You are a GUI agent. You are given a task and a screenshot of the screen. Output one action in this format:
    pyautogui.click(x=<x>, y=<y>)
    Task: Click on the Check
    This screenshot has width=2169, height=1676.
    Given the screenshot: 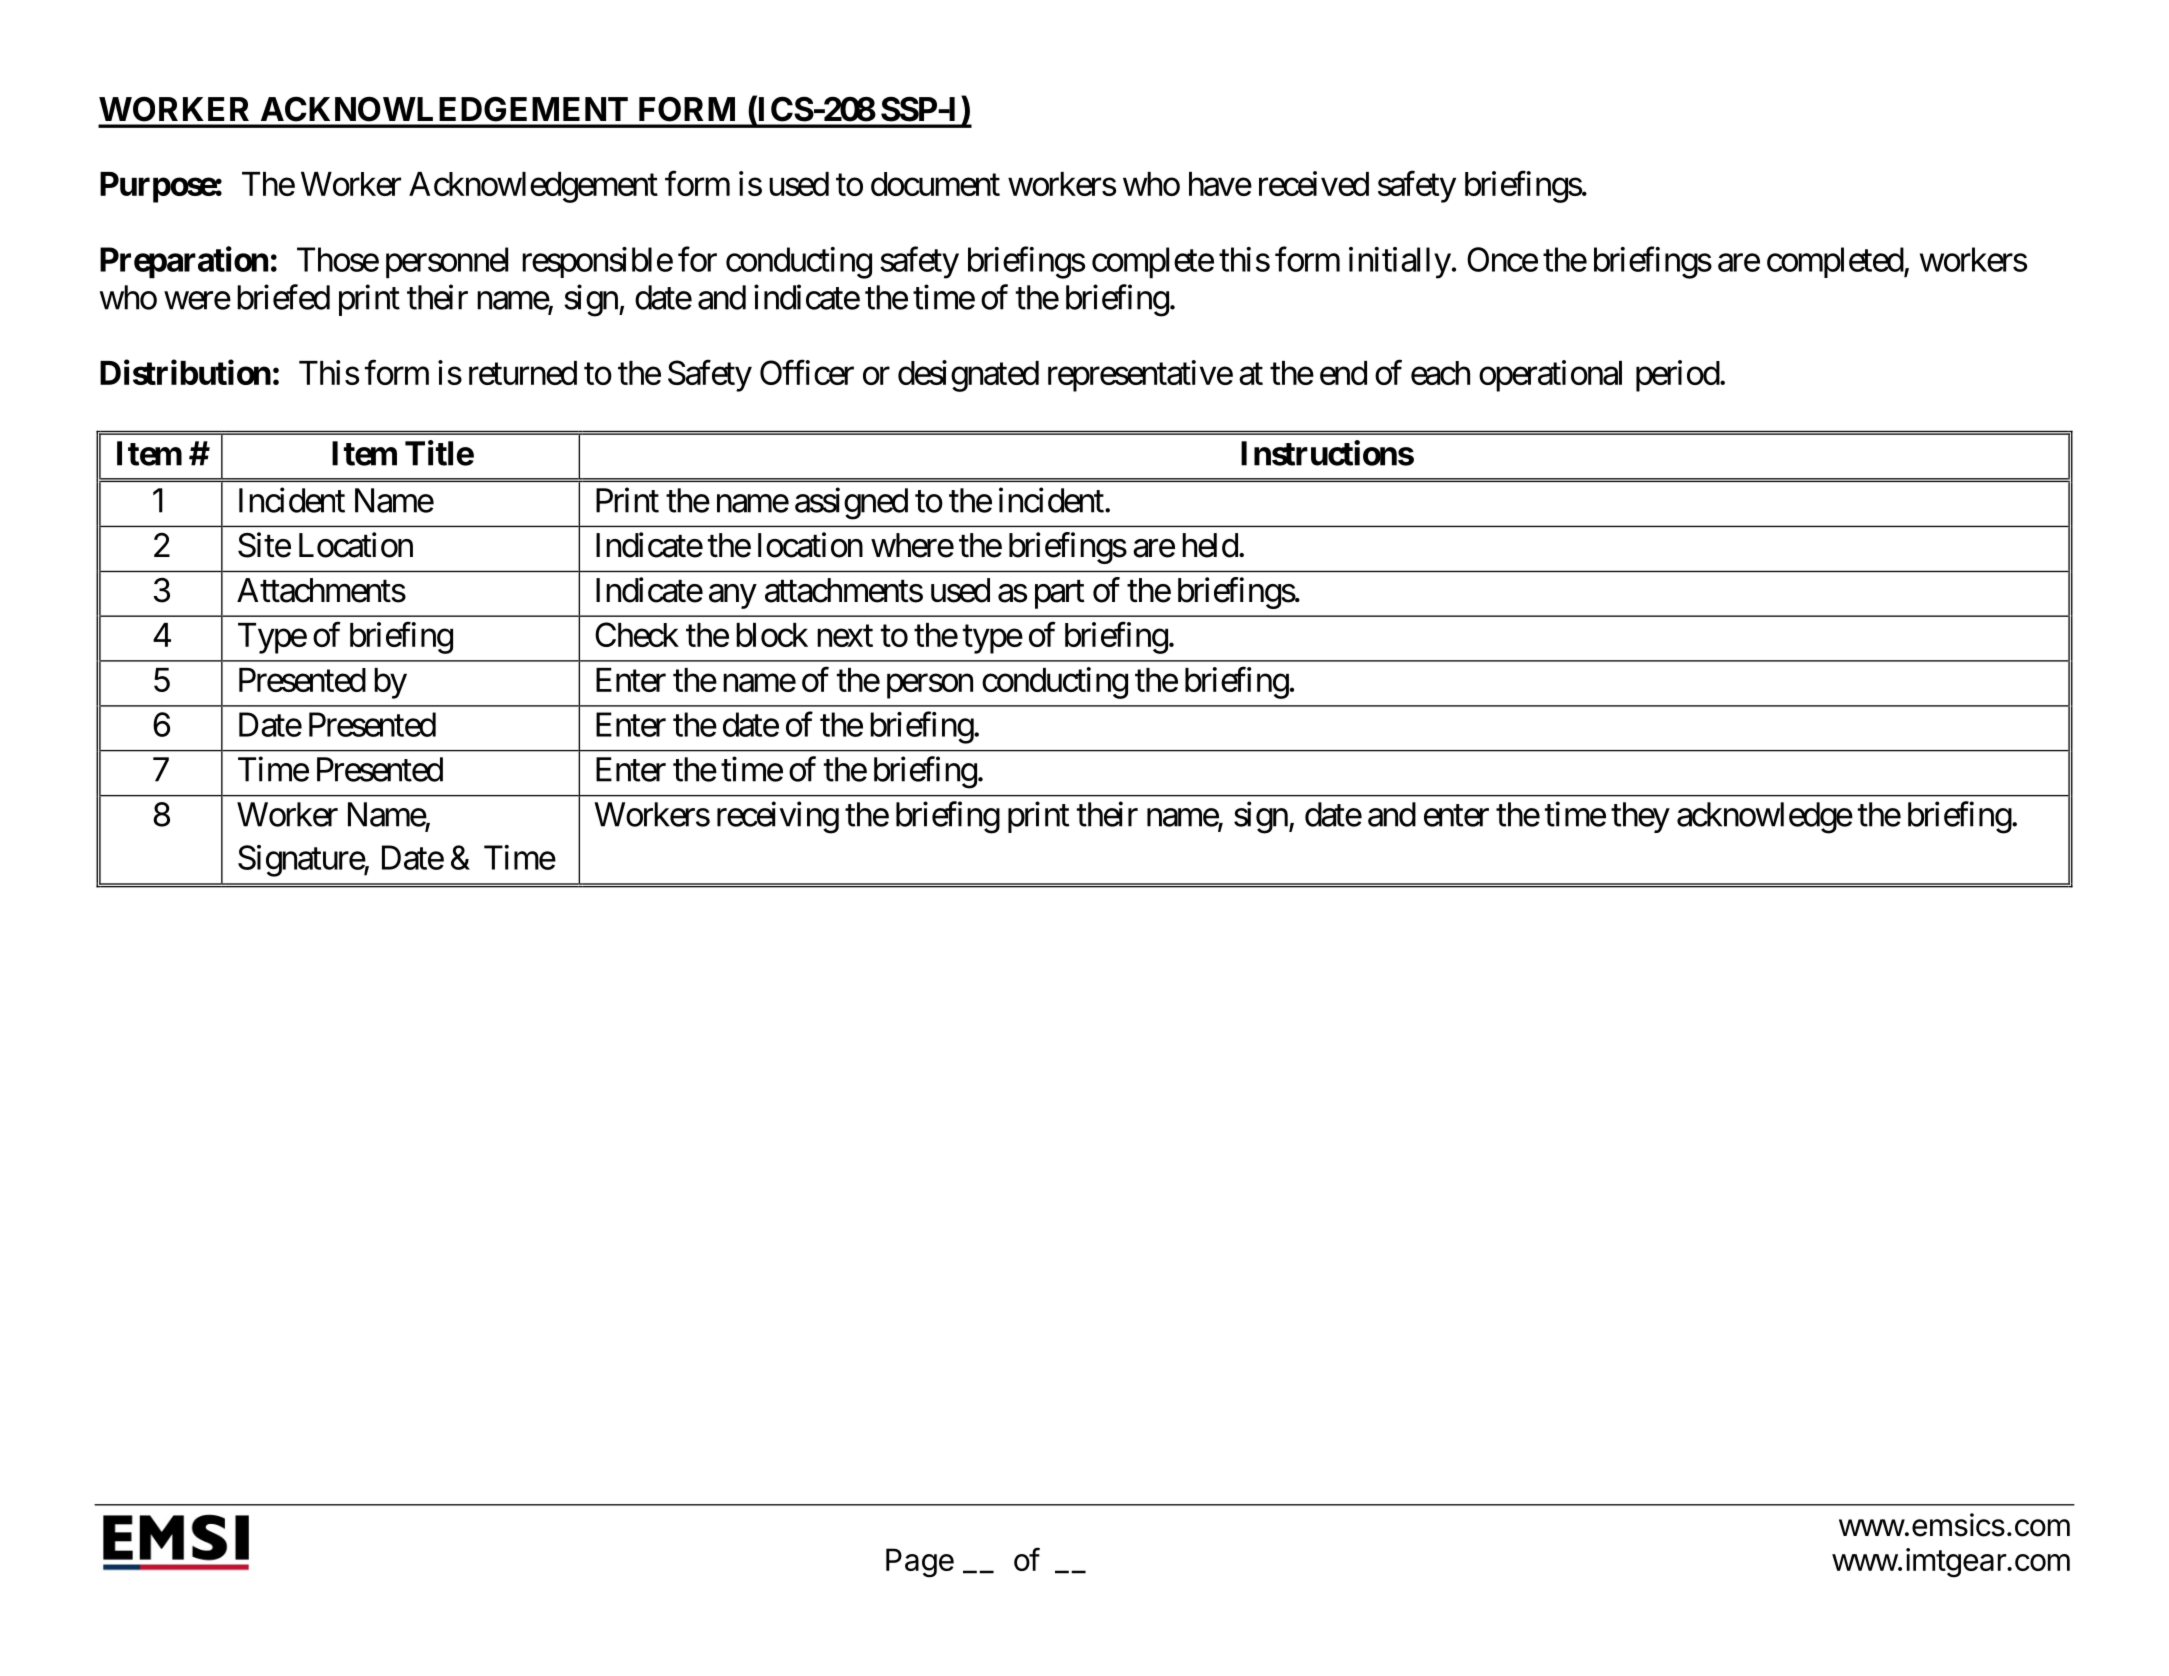 What is the action you would take?
    pyautogui.click(x=637, y=634)
